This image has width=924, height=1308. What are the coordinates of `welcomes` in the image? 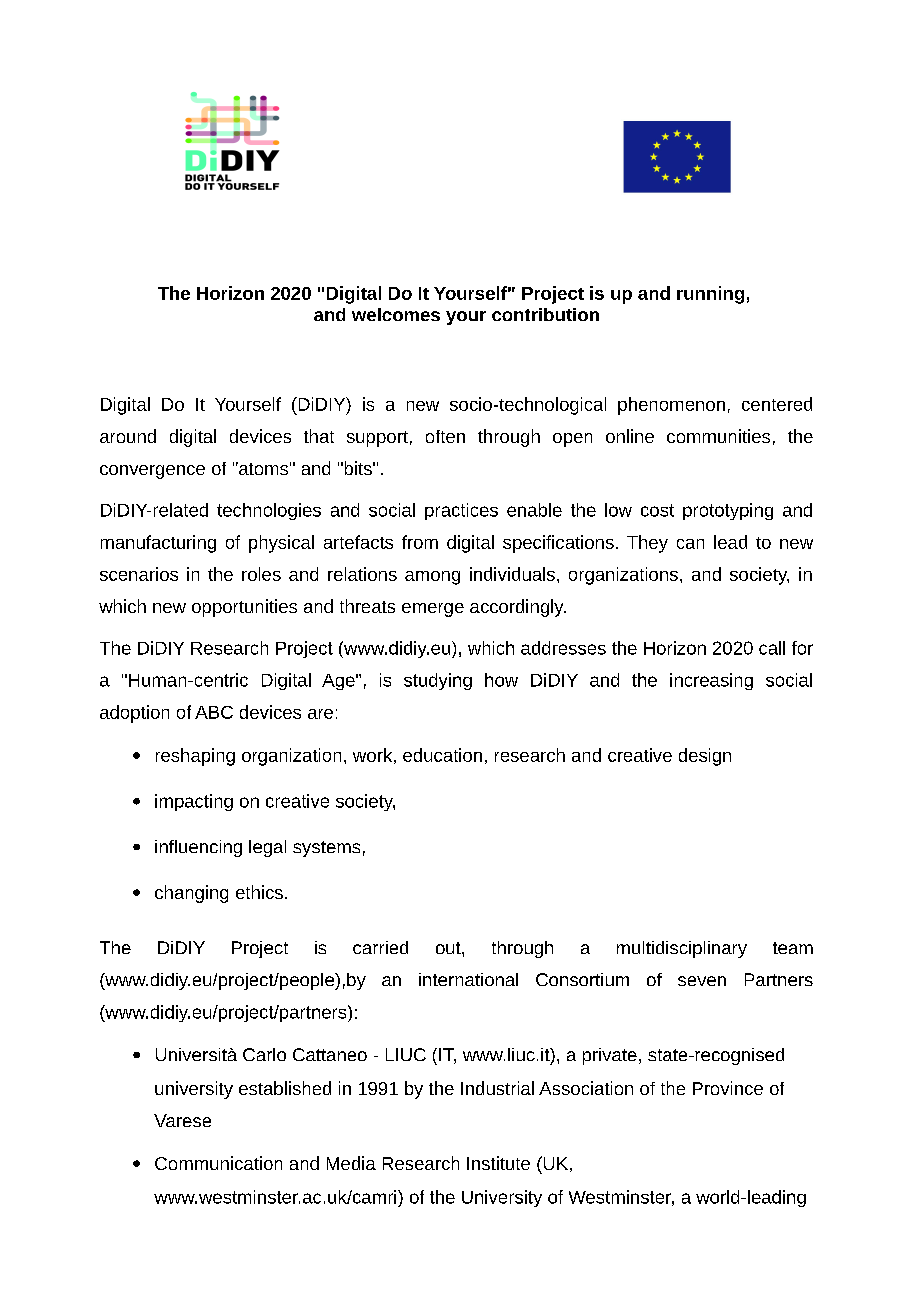 It's located at (396, 314).
